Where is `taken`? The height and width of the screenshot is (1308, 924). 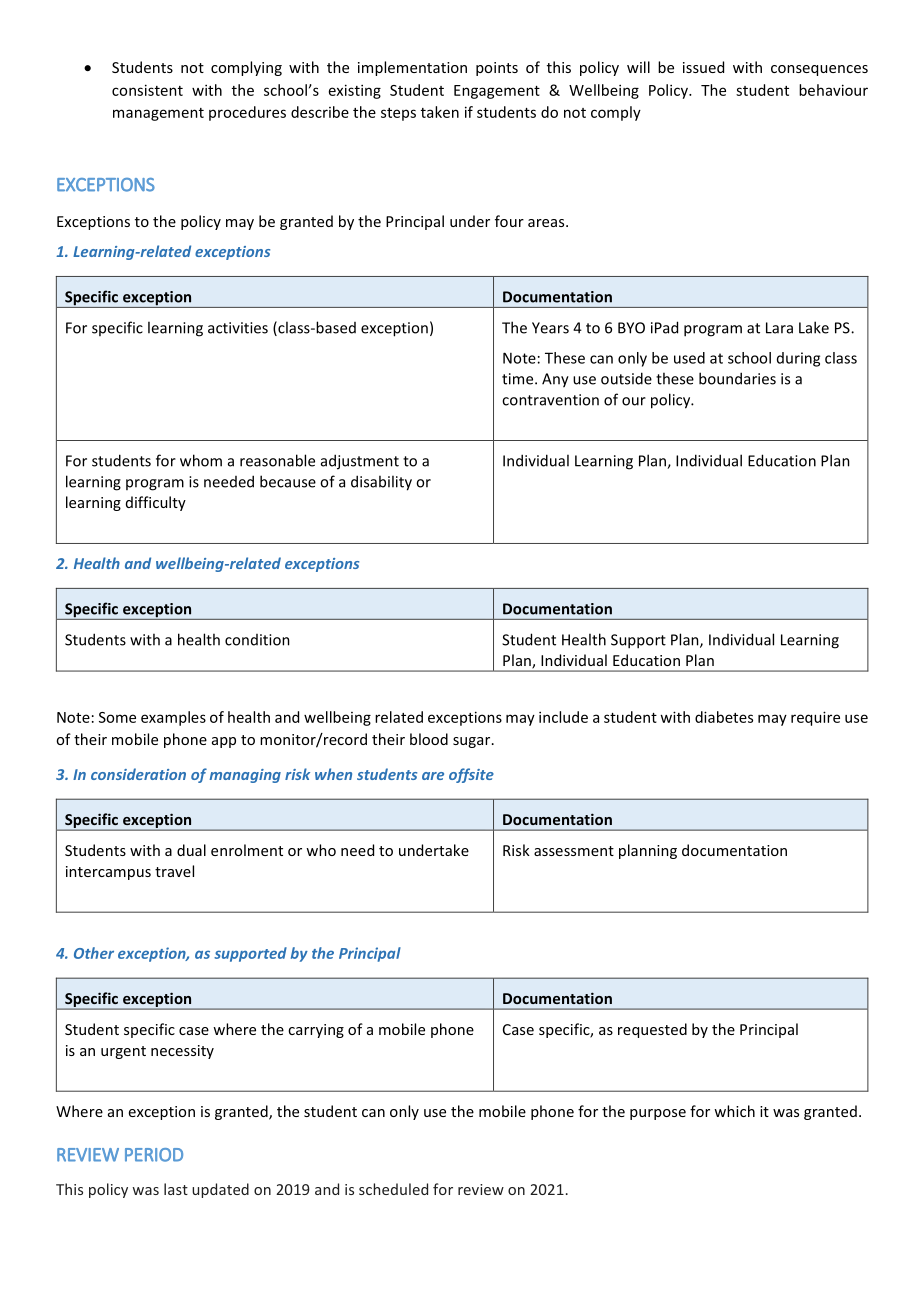
taken is located at coordinates (440, 112).
